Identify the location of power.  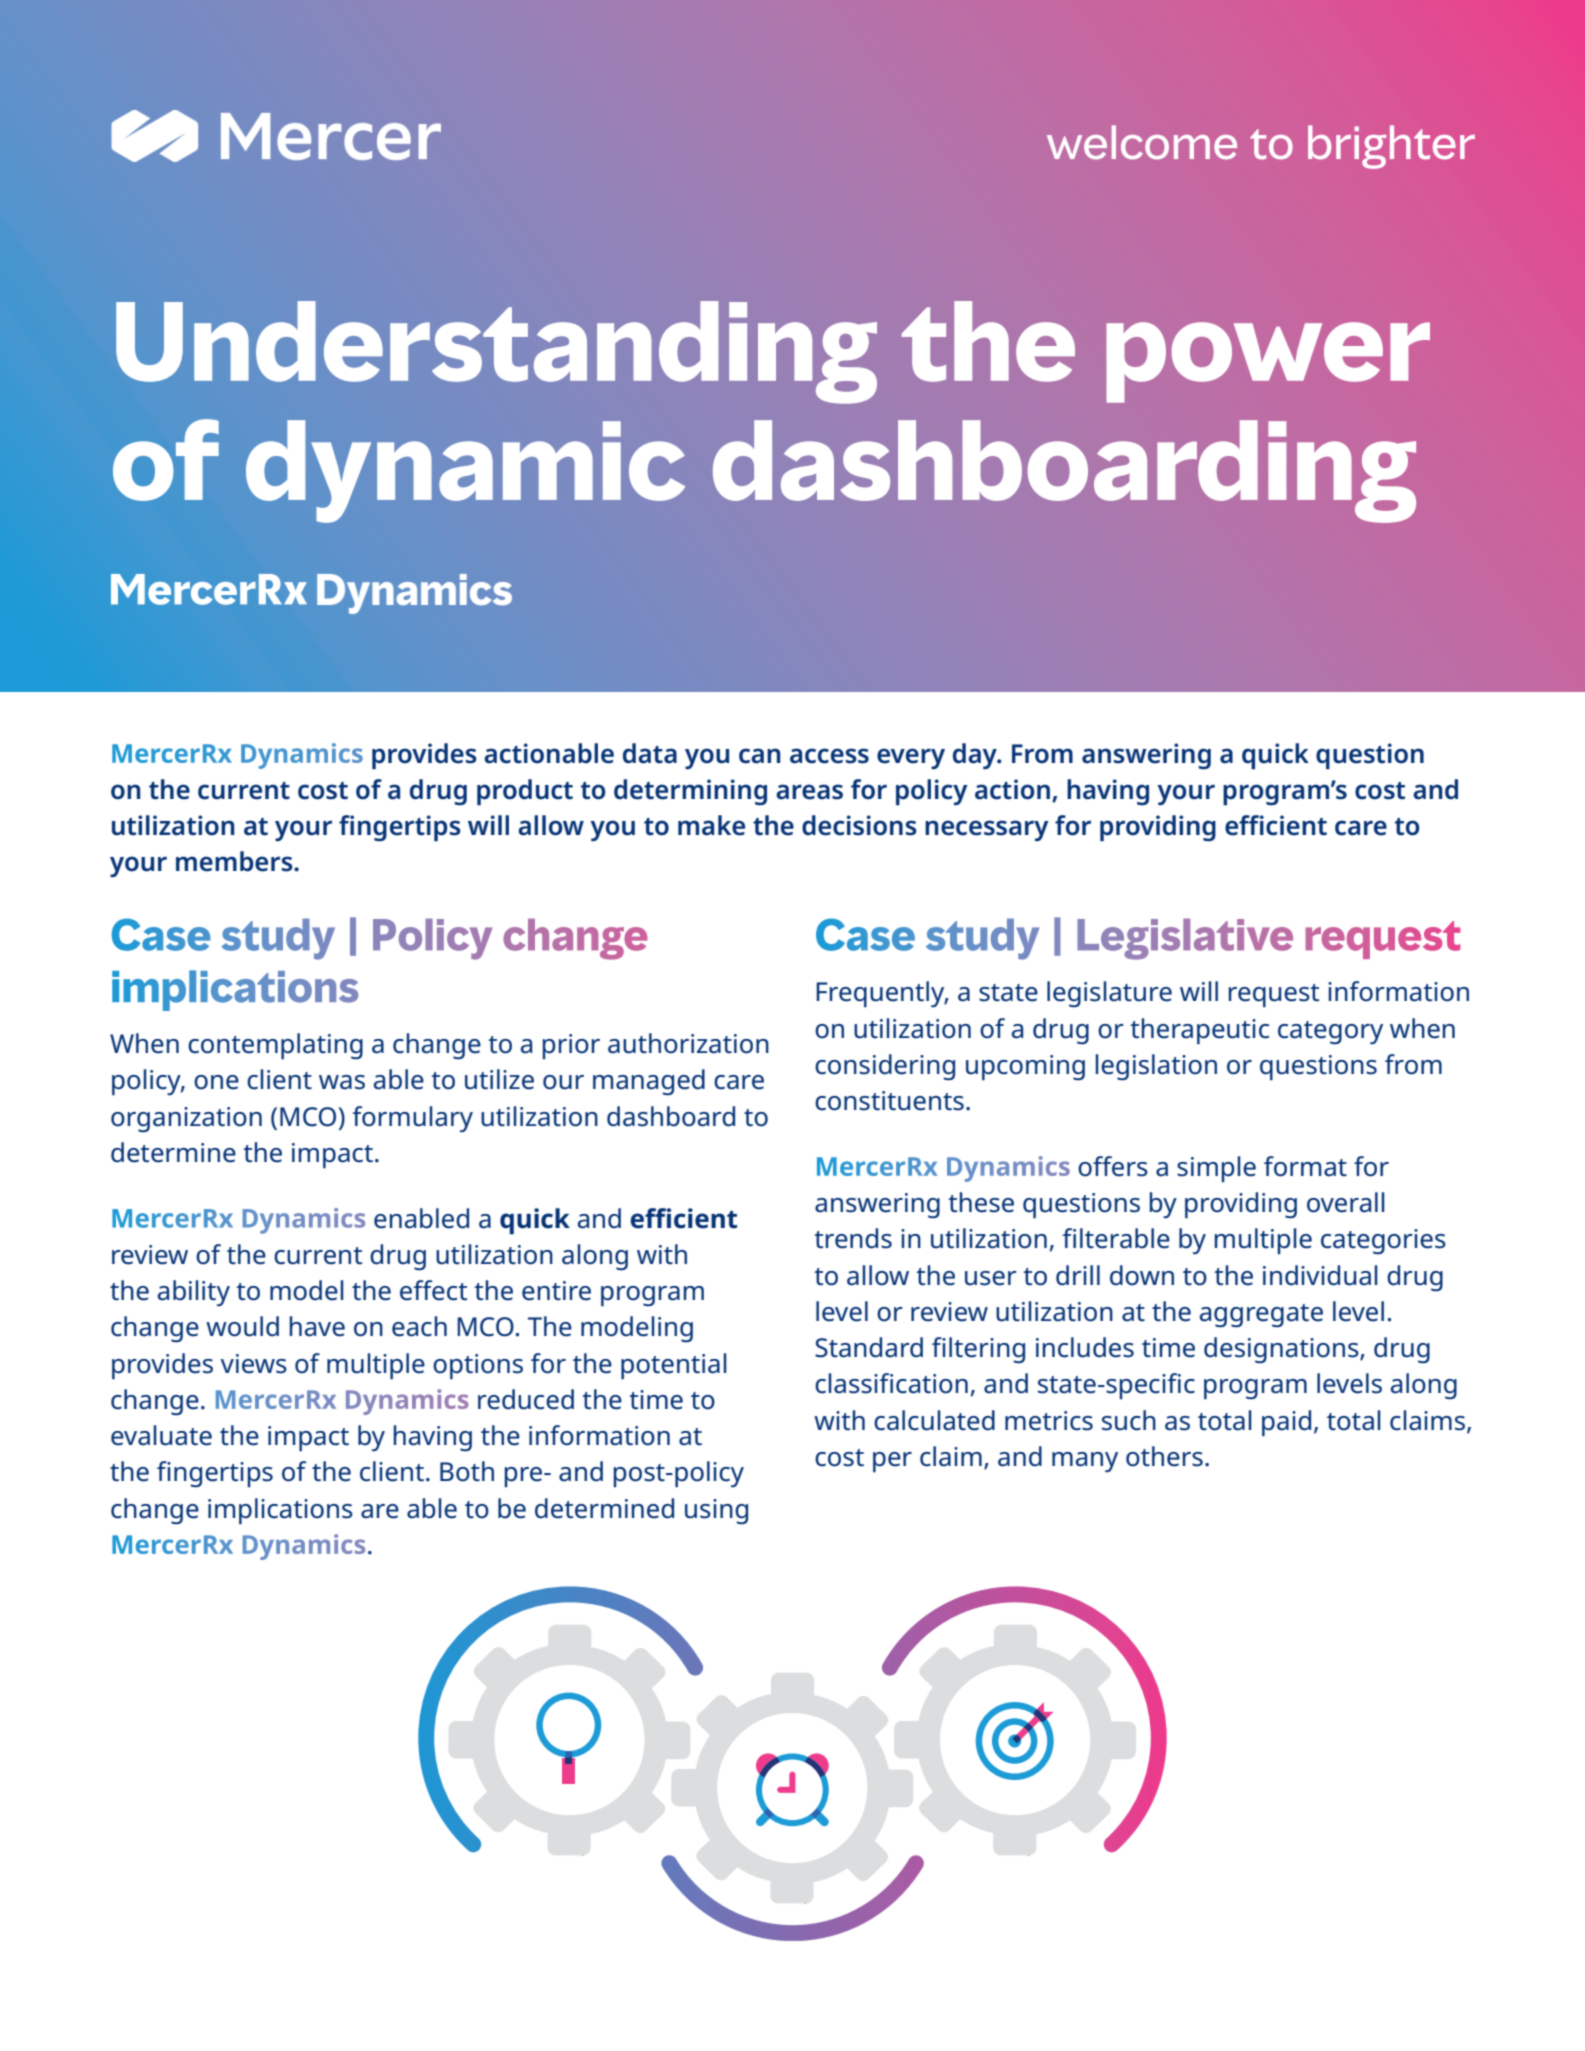
(1268, 362).
